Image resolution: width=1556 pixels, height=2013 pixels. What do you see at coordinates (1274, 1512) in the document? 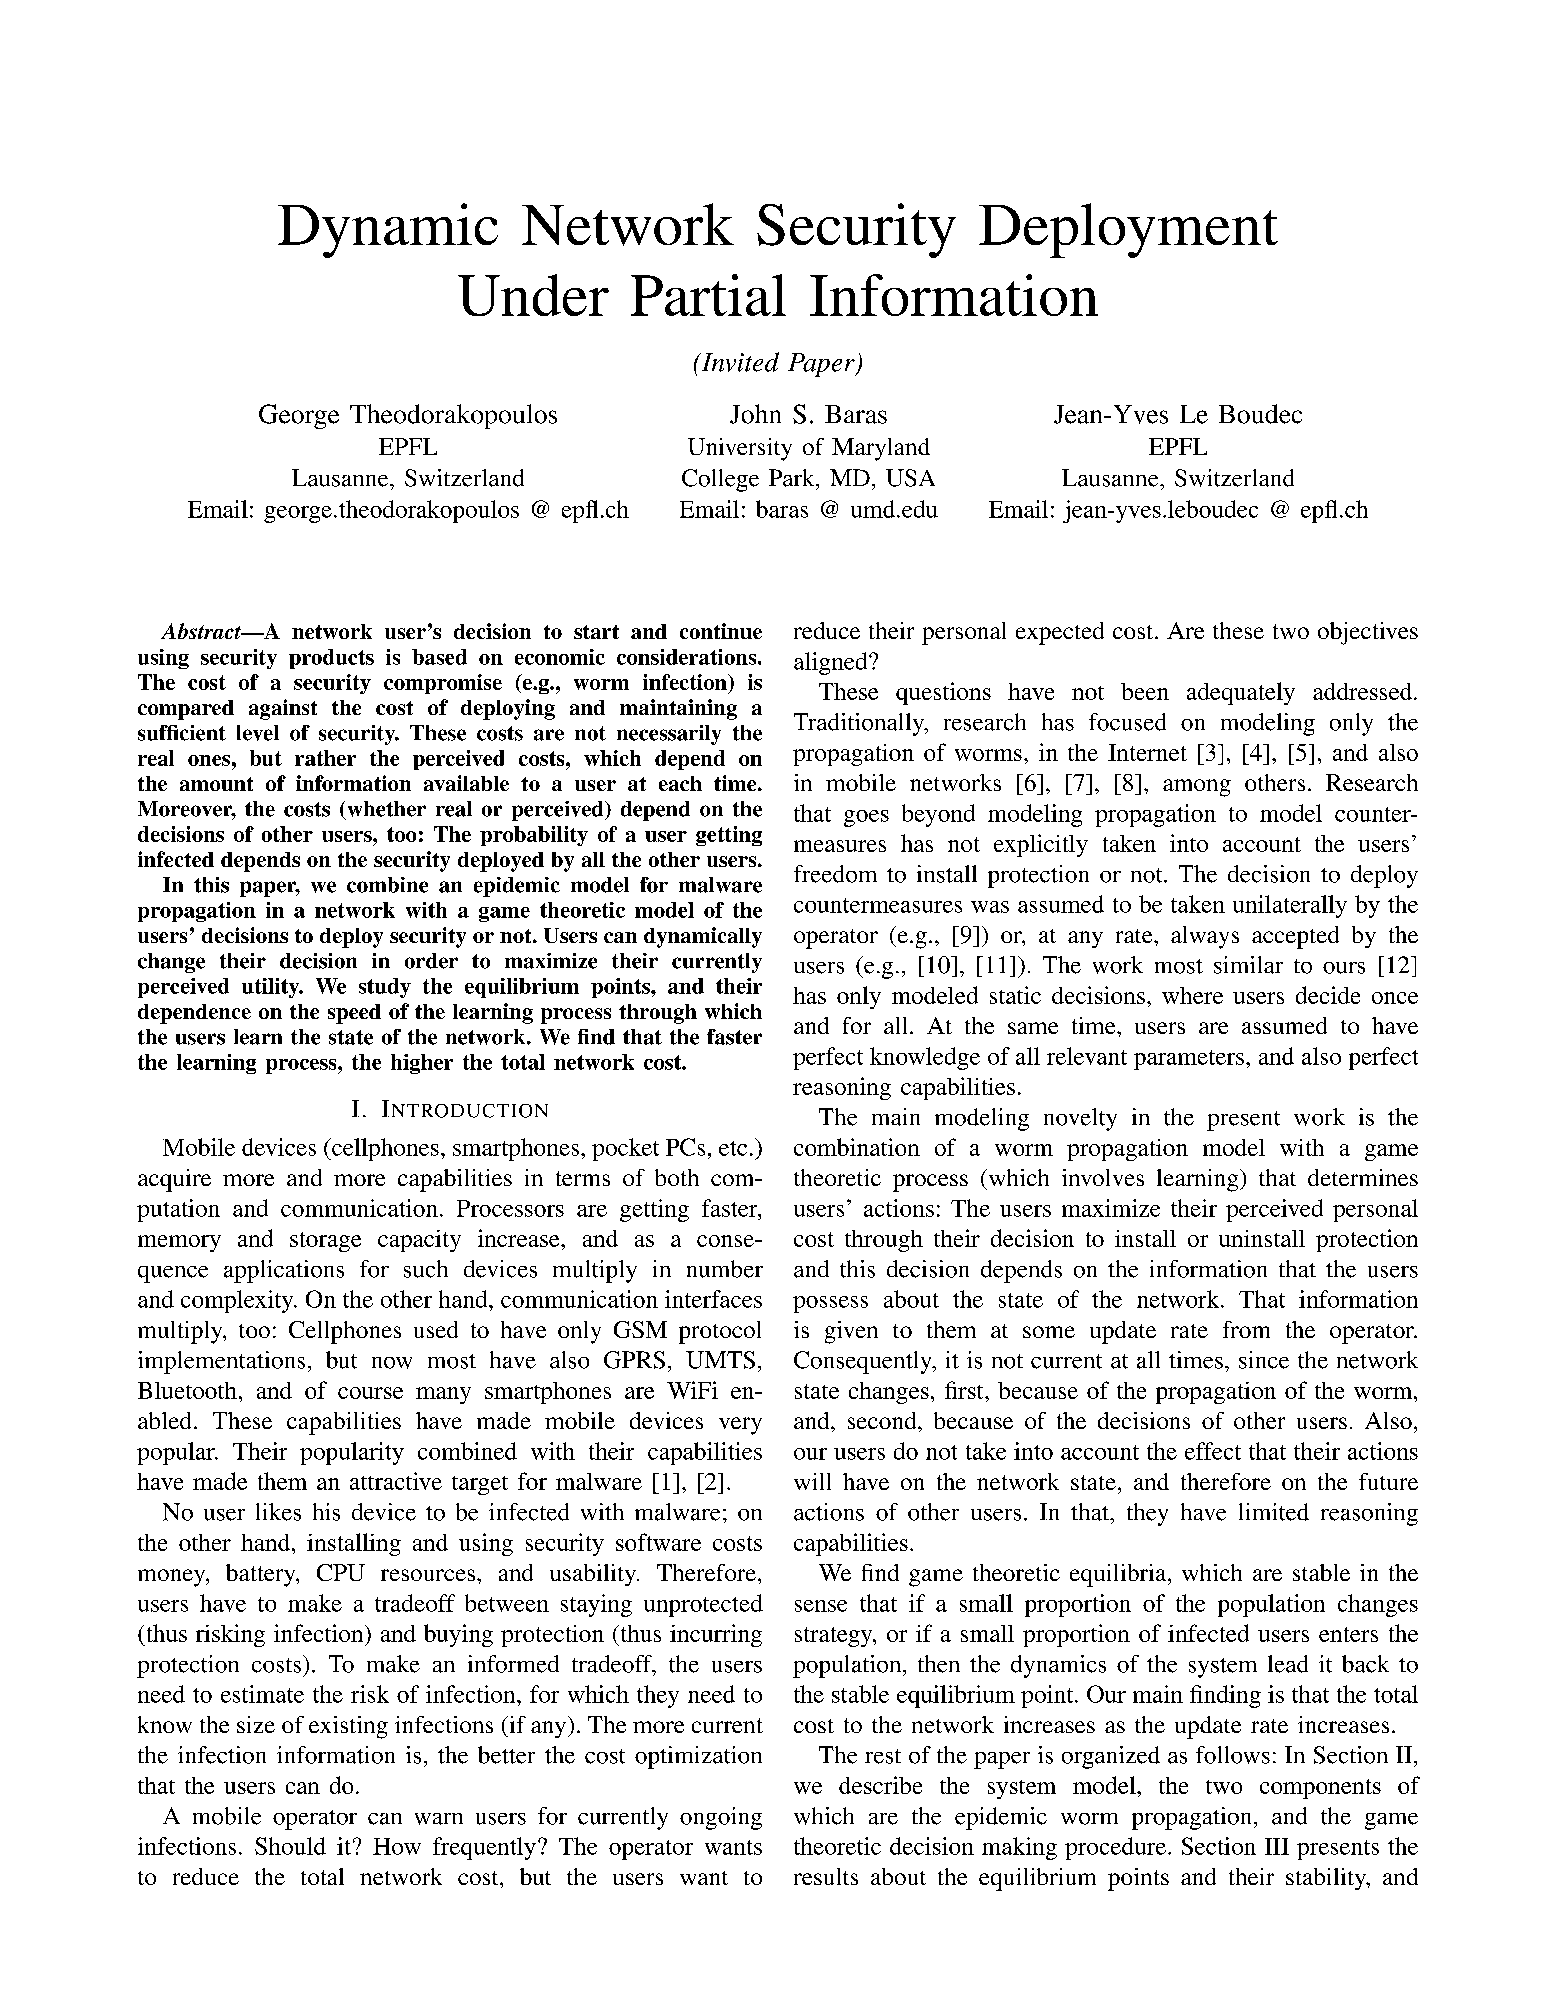
I see `limited` at bounding box center [1274, 1512].
